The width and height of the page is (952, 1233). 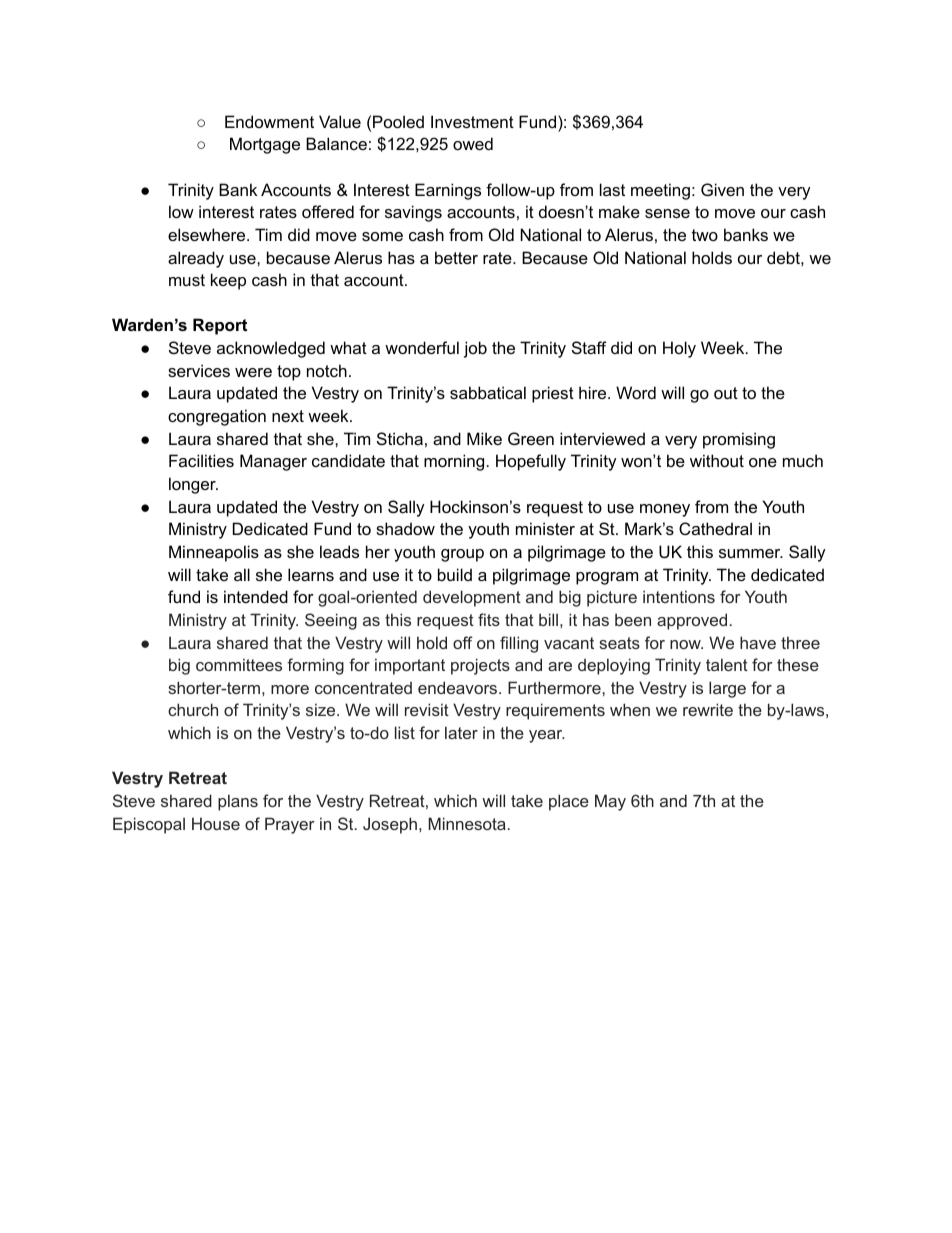 What do you see at coordinates (475, 349) in the page?
I see `job` at bounding box center [475, 349].
